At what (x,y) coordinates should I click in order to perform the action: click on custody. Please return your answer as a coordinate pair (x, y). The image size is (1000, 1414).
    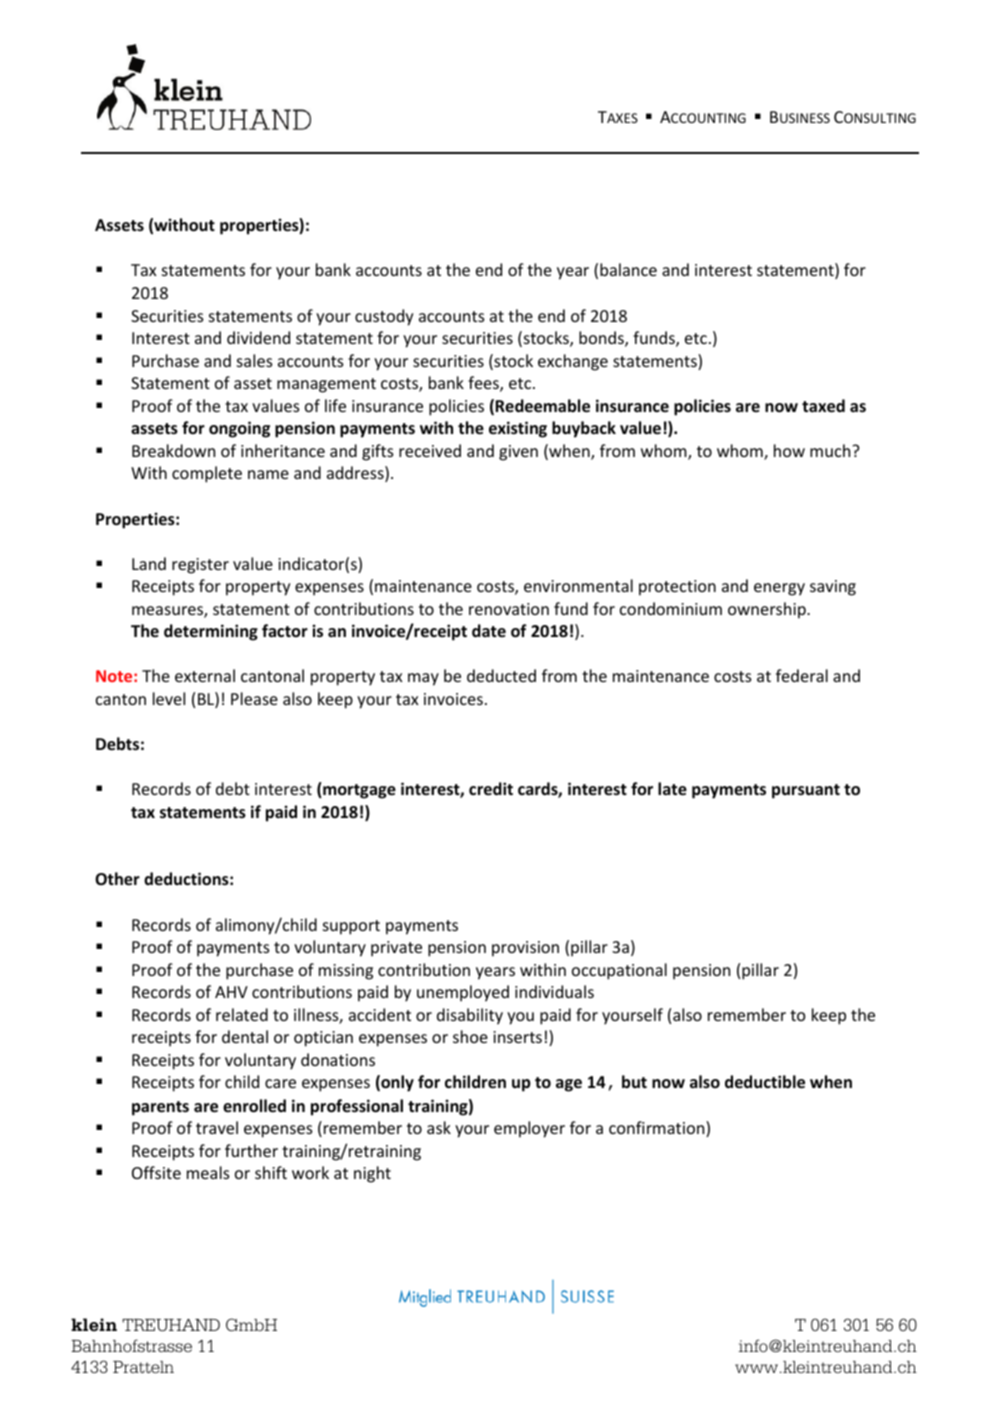
    Looking at the image, I should click on (384, 317).
